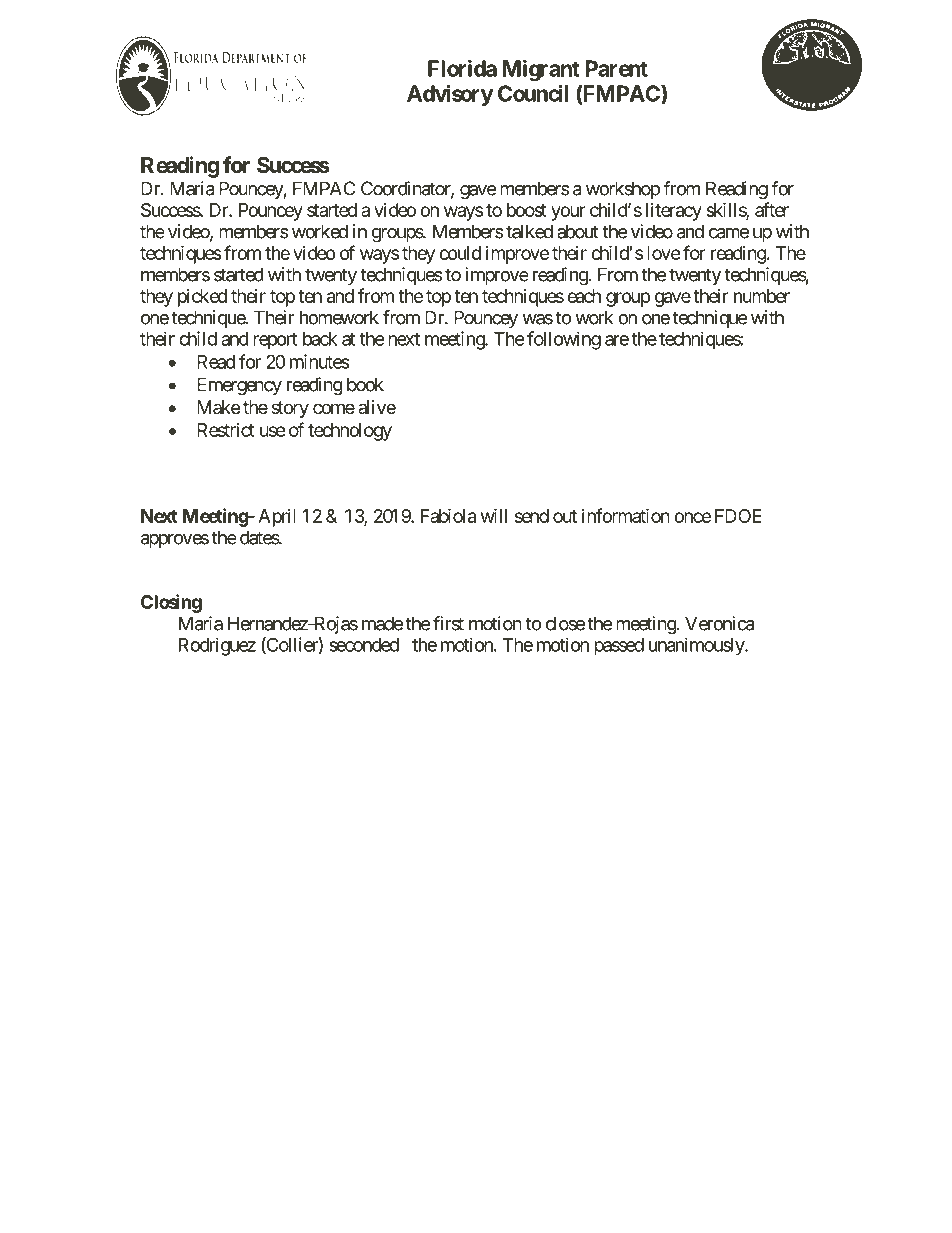 This image has height=1233, width=952. What do you see at coordinates (462, 68) in the image?
I see `Florida` at bounding box center [462, 68].
